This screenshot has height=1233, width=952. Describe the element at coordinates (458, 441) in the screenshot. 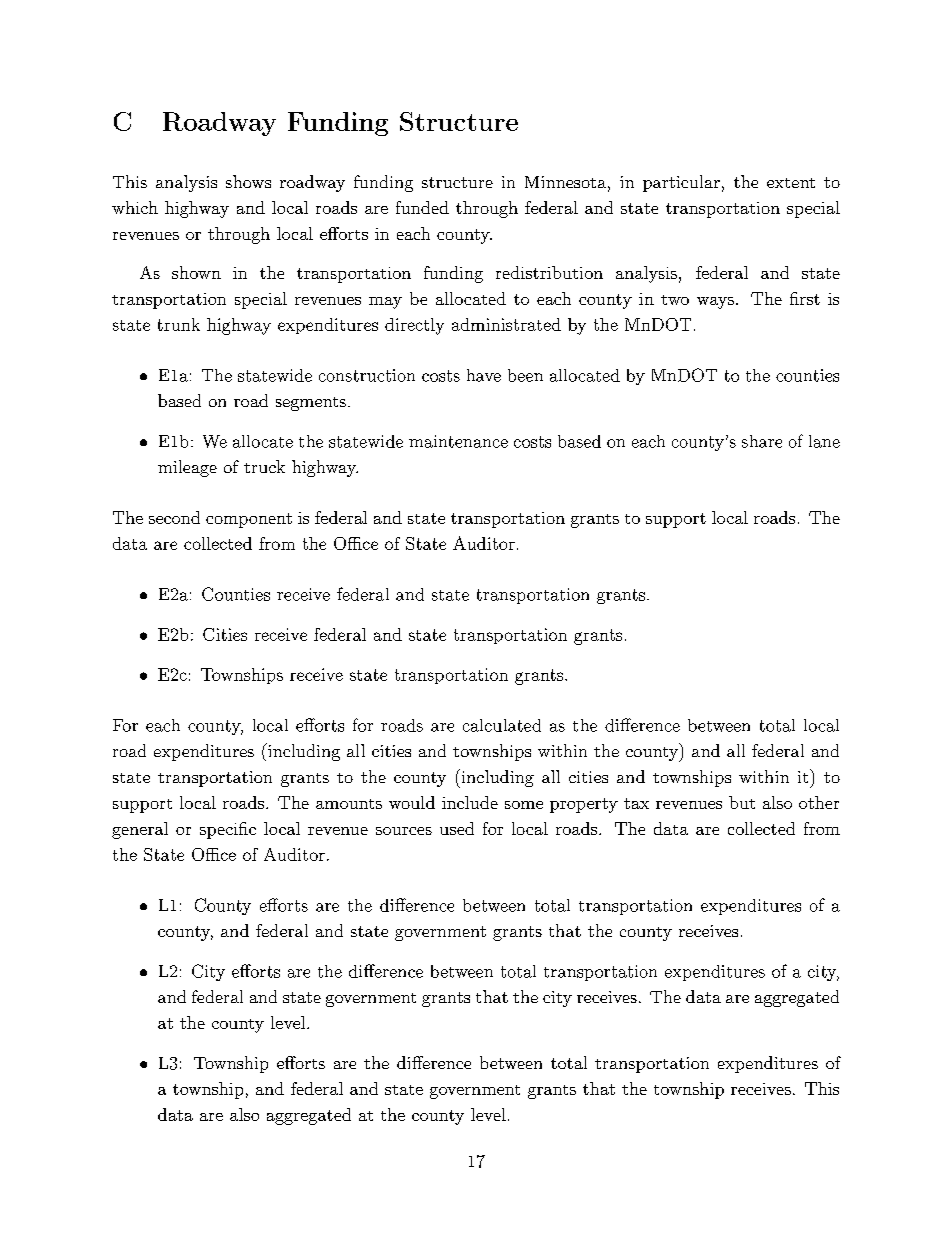

I see `maintenance` at that location.
